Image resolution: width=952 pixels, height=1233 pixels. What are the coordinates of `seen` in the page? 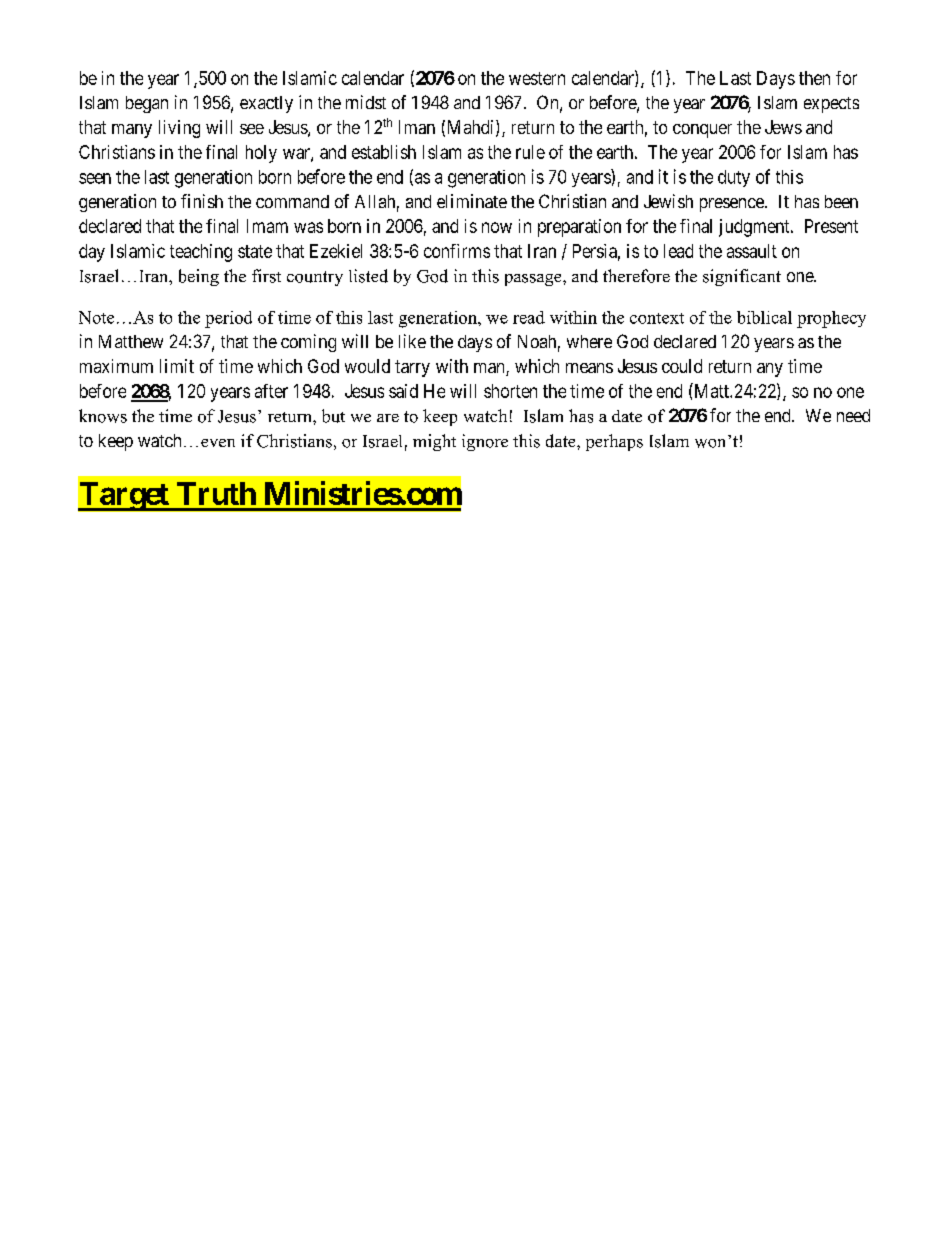 It's located at (95, 178).
